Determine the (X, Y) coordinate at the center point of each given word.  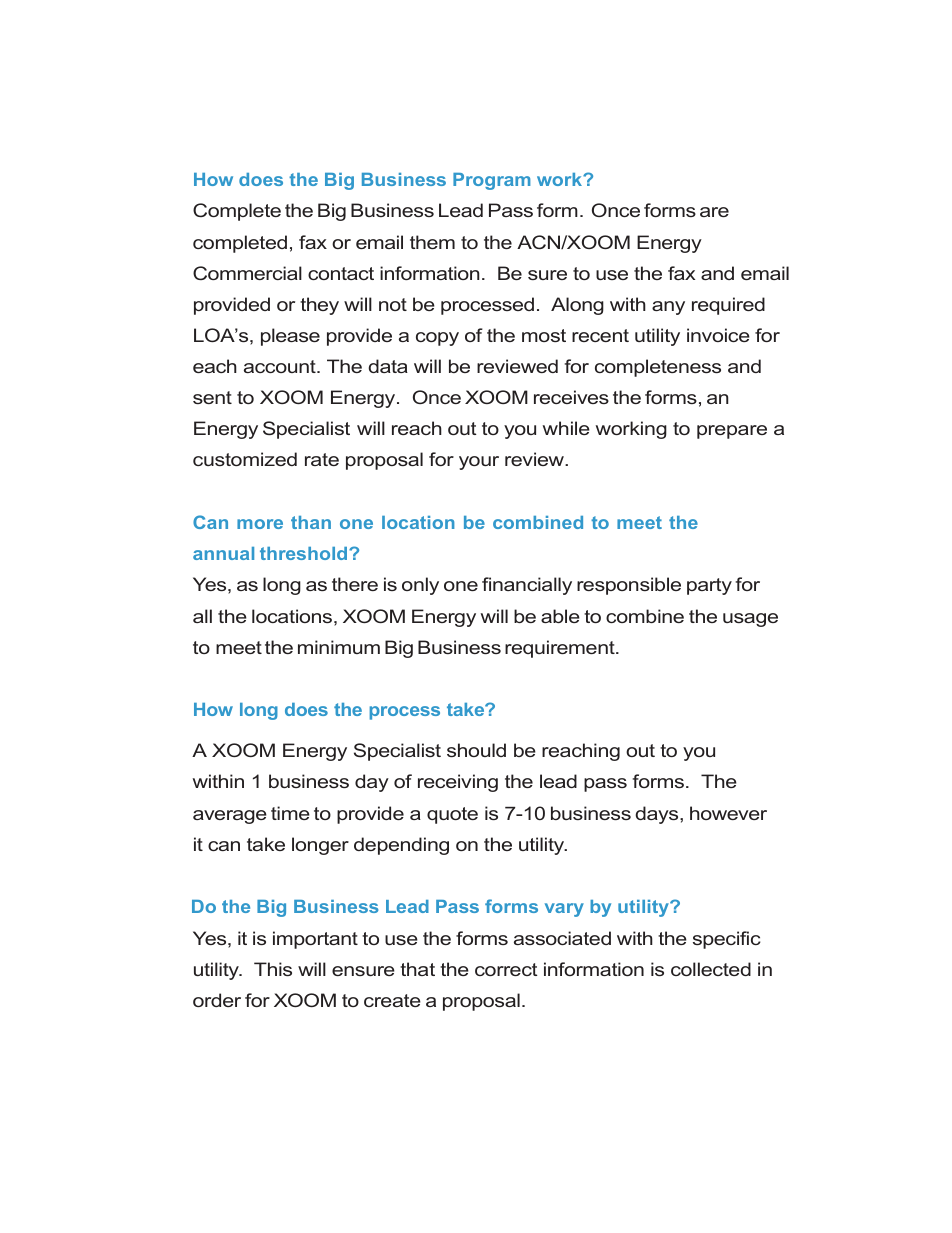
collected (711, 969)
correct (506, 969)
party (709, 586)
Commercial (247, 273)
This (273, 969)
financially (527, 586)
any (668, 308)
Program (492, 181)
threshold (305, 553)
